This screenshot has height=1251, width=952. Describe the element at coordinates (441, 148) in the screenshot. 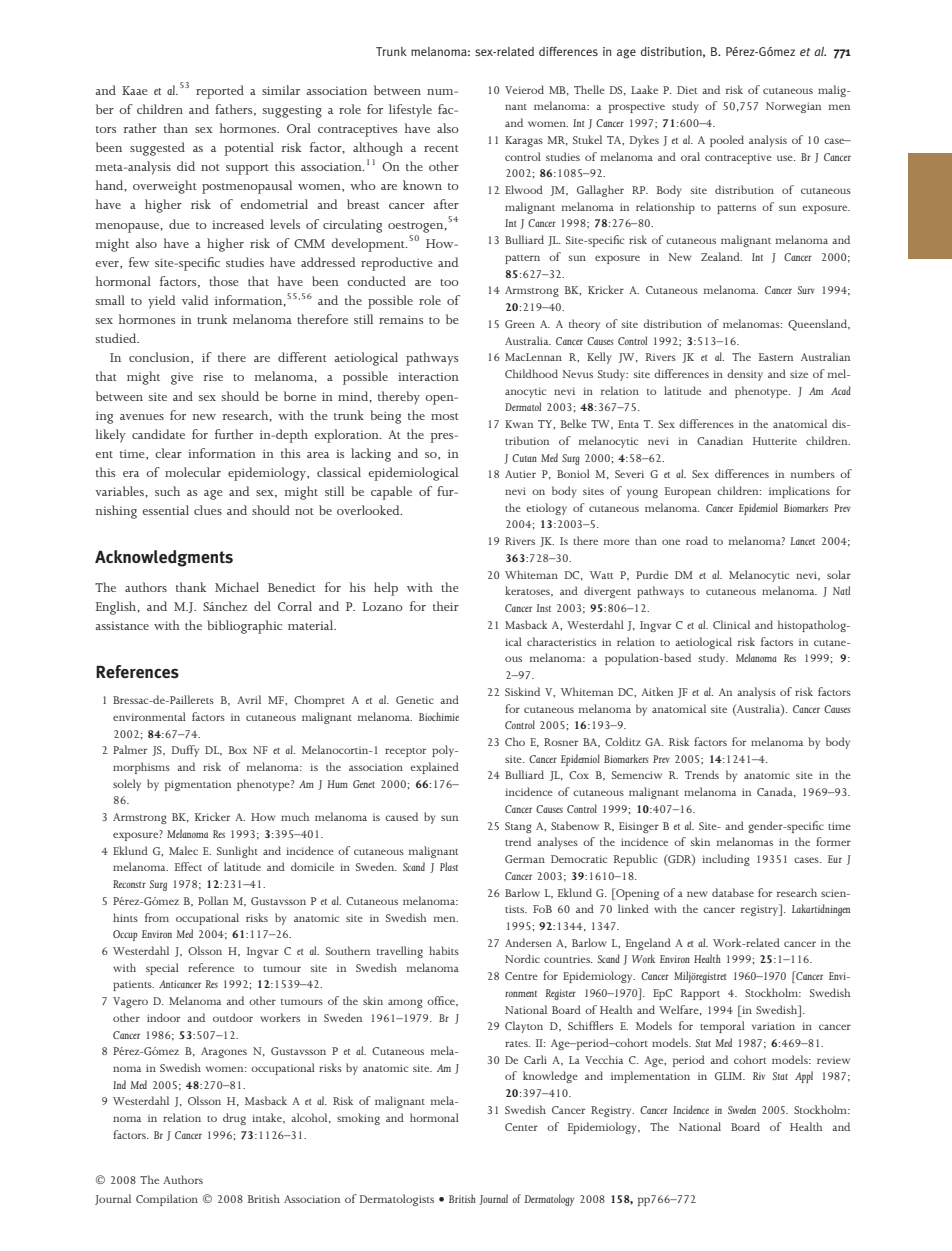

I see `recent` at that location.
